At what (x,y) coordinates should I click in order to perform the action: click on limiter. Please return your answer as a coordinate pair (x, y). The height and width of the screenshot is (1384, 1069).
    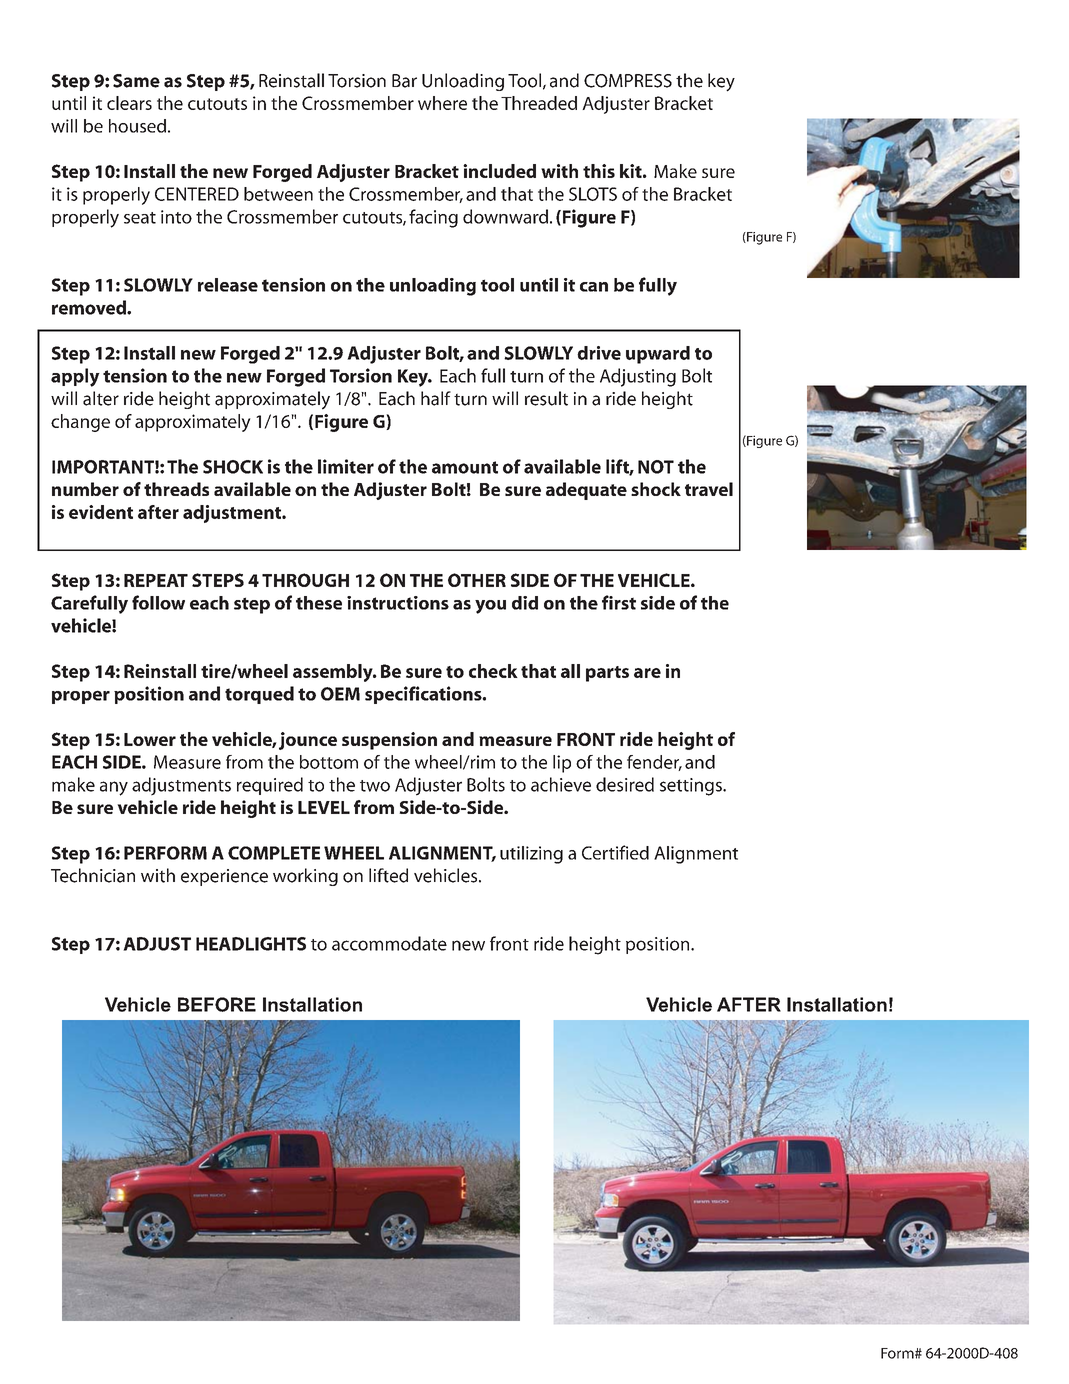
    Looking at the image, I should click on (346, 466).
